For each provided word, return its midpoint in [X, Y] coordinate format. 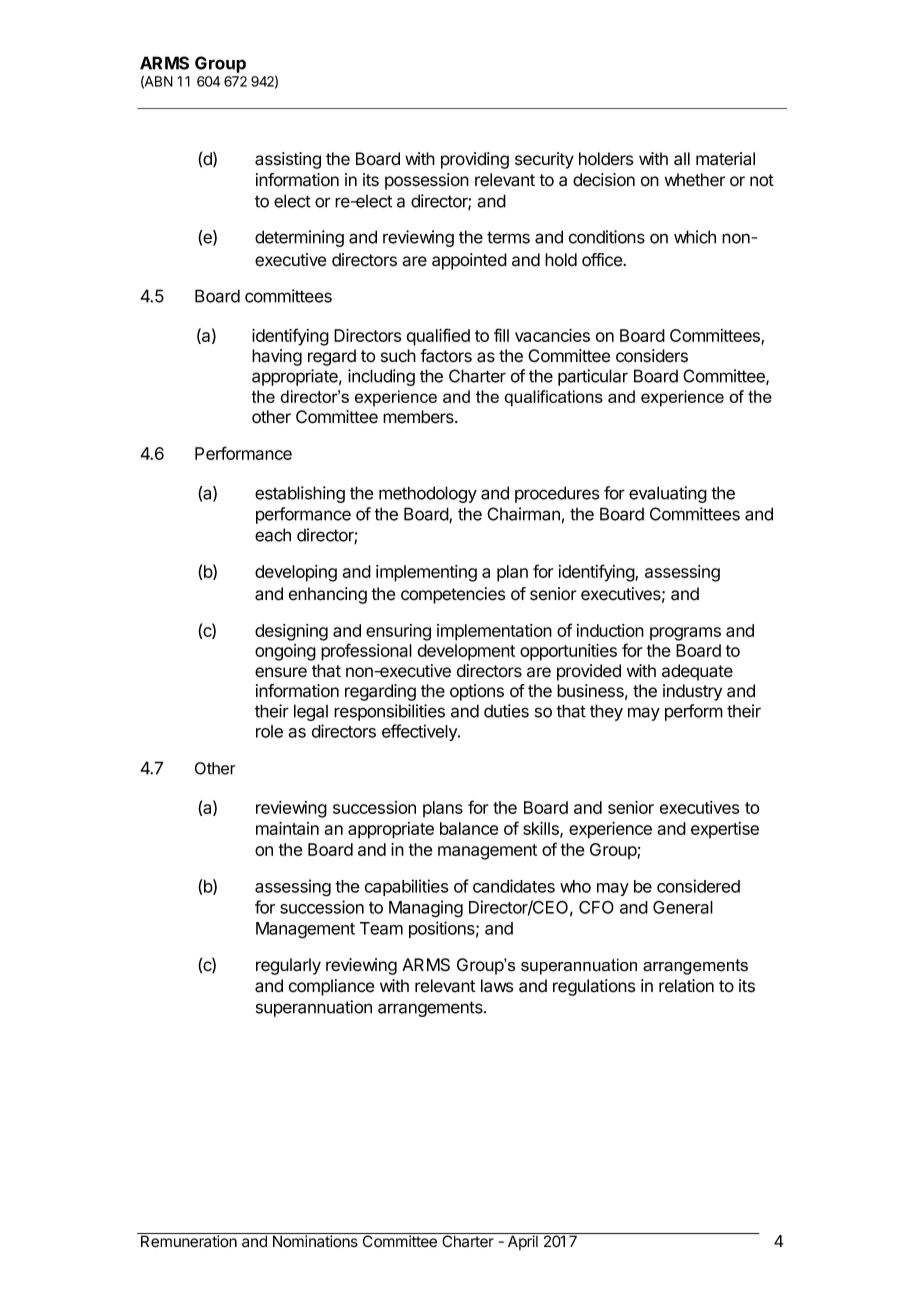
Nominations [315, 1240]
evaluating [668, 494]
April [522, 1241]
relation [686, 986]
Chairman [523, 514]
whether [695, 180]
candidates [514, 886]
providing [475, 160]
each [273, 535]
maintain [287, 828]
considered [698, 886]
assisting [288, 160]
